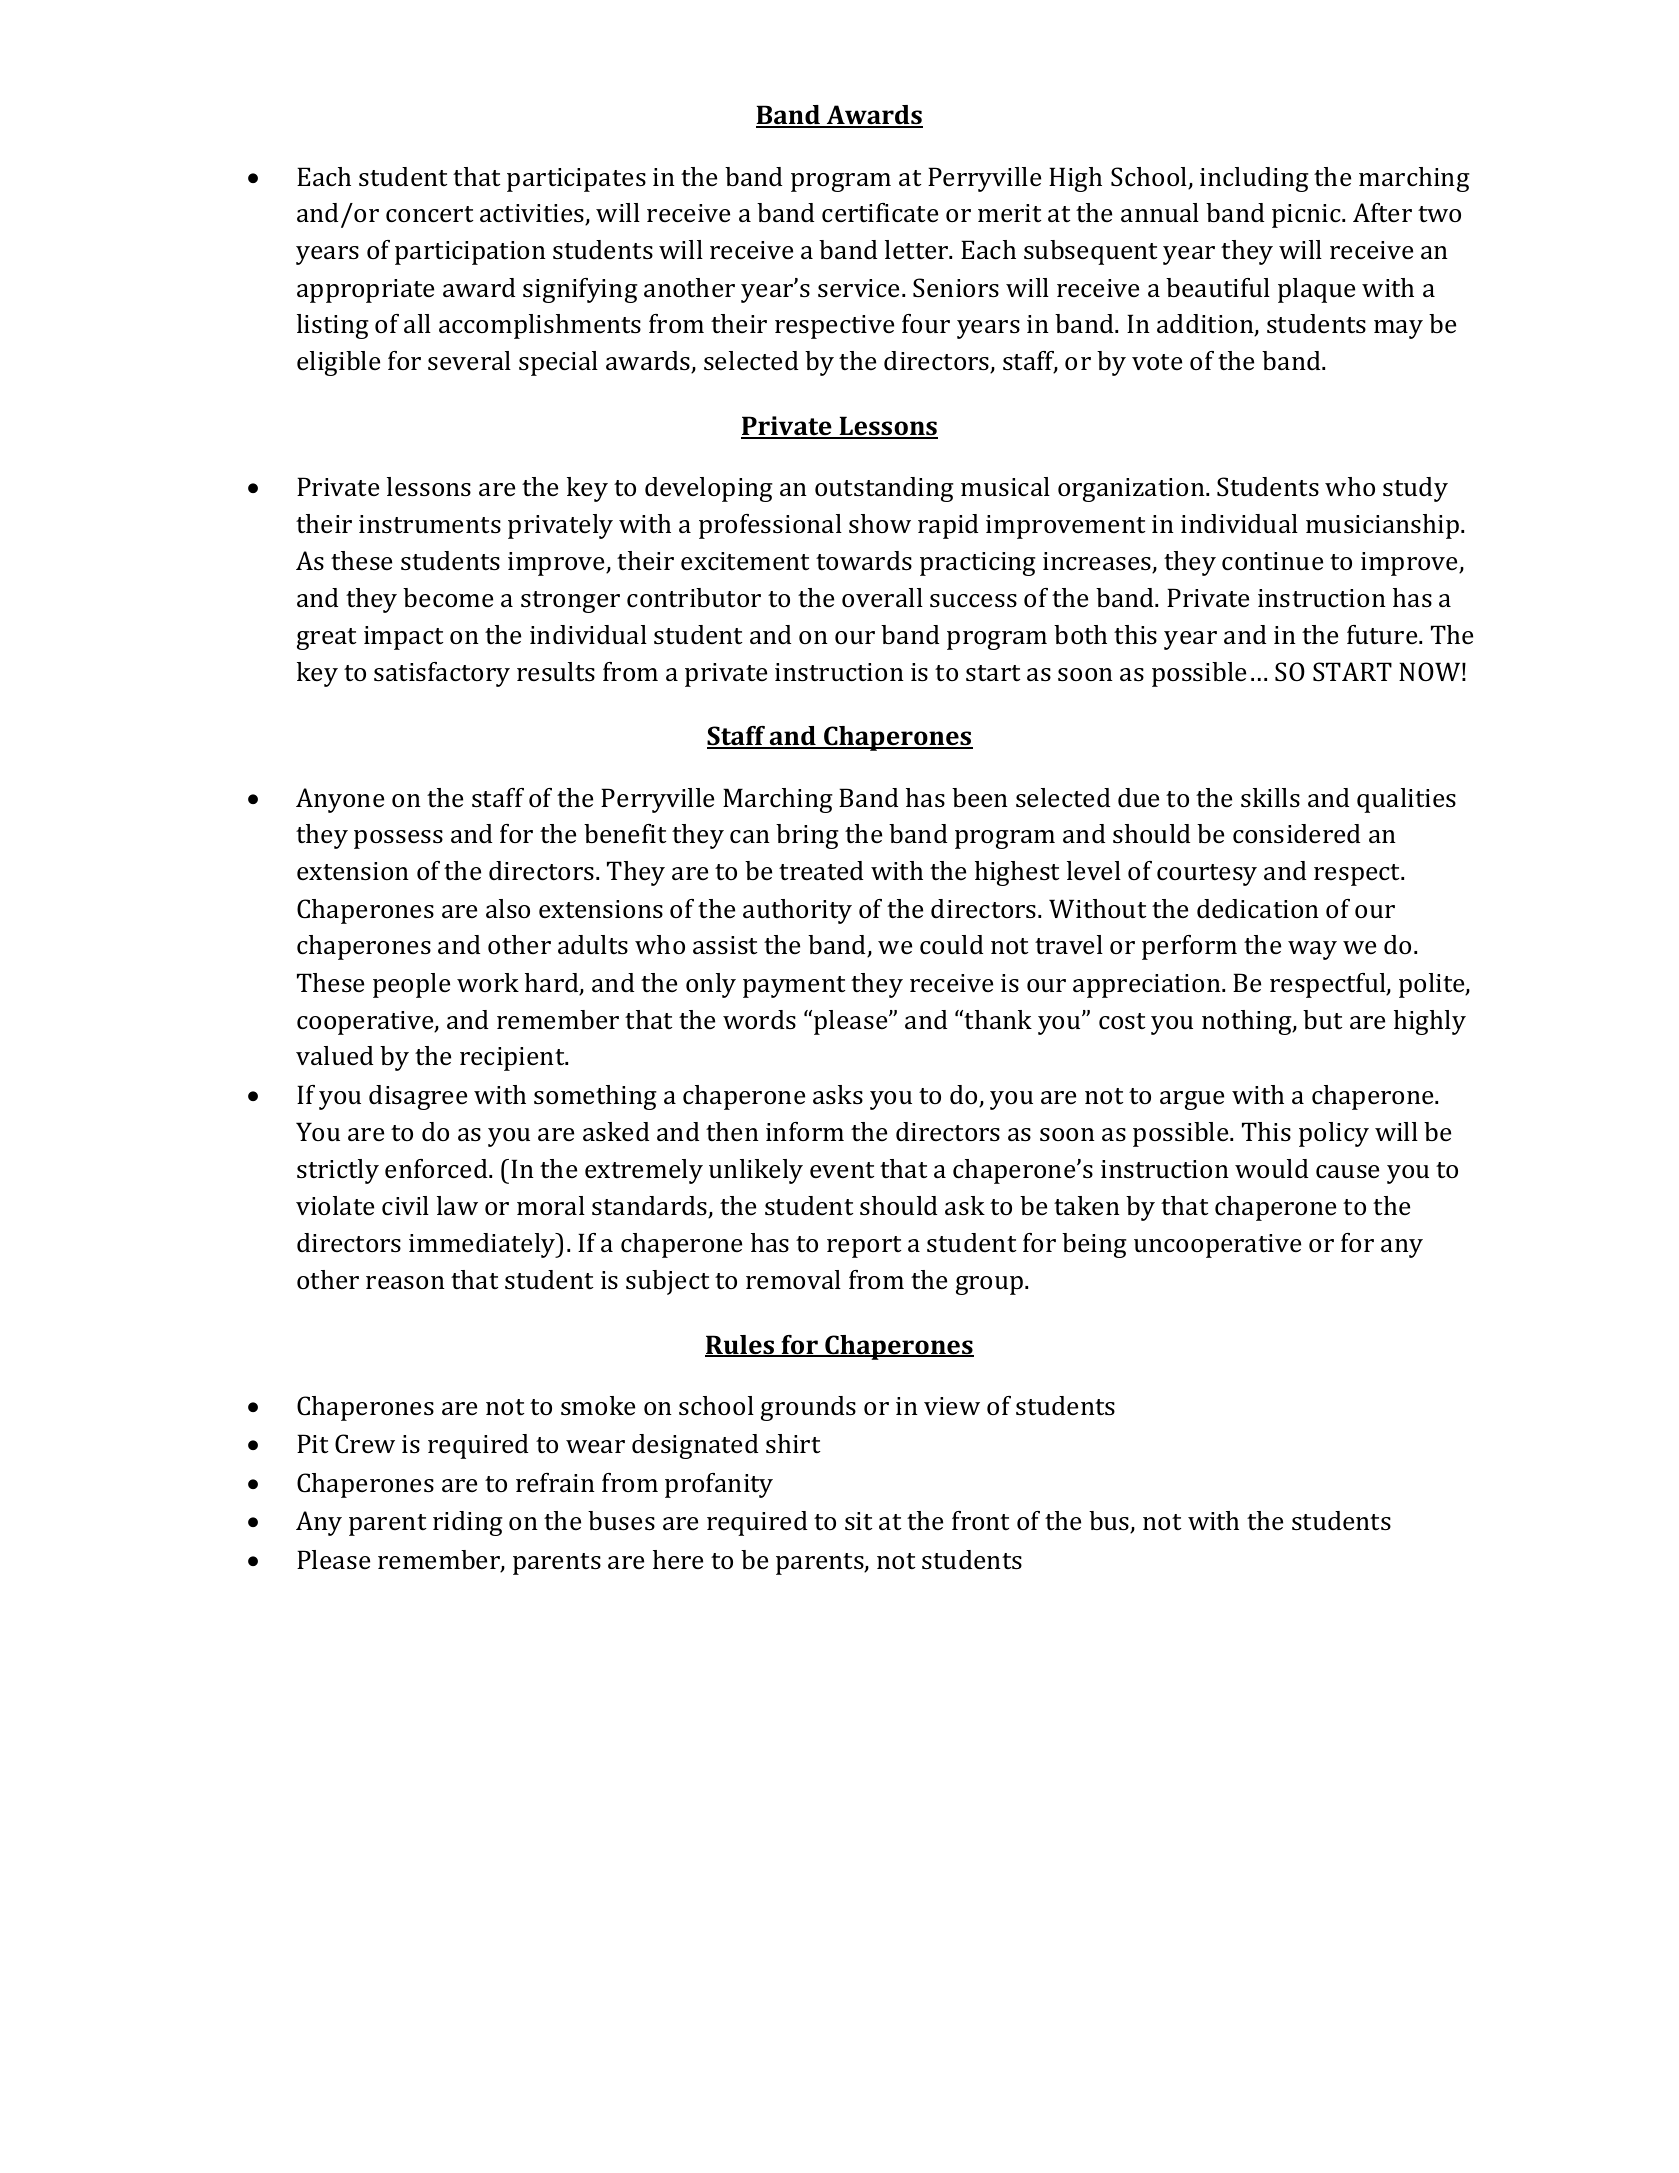  I want to click on riding, so click(468, 1523).
